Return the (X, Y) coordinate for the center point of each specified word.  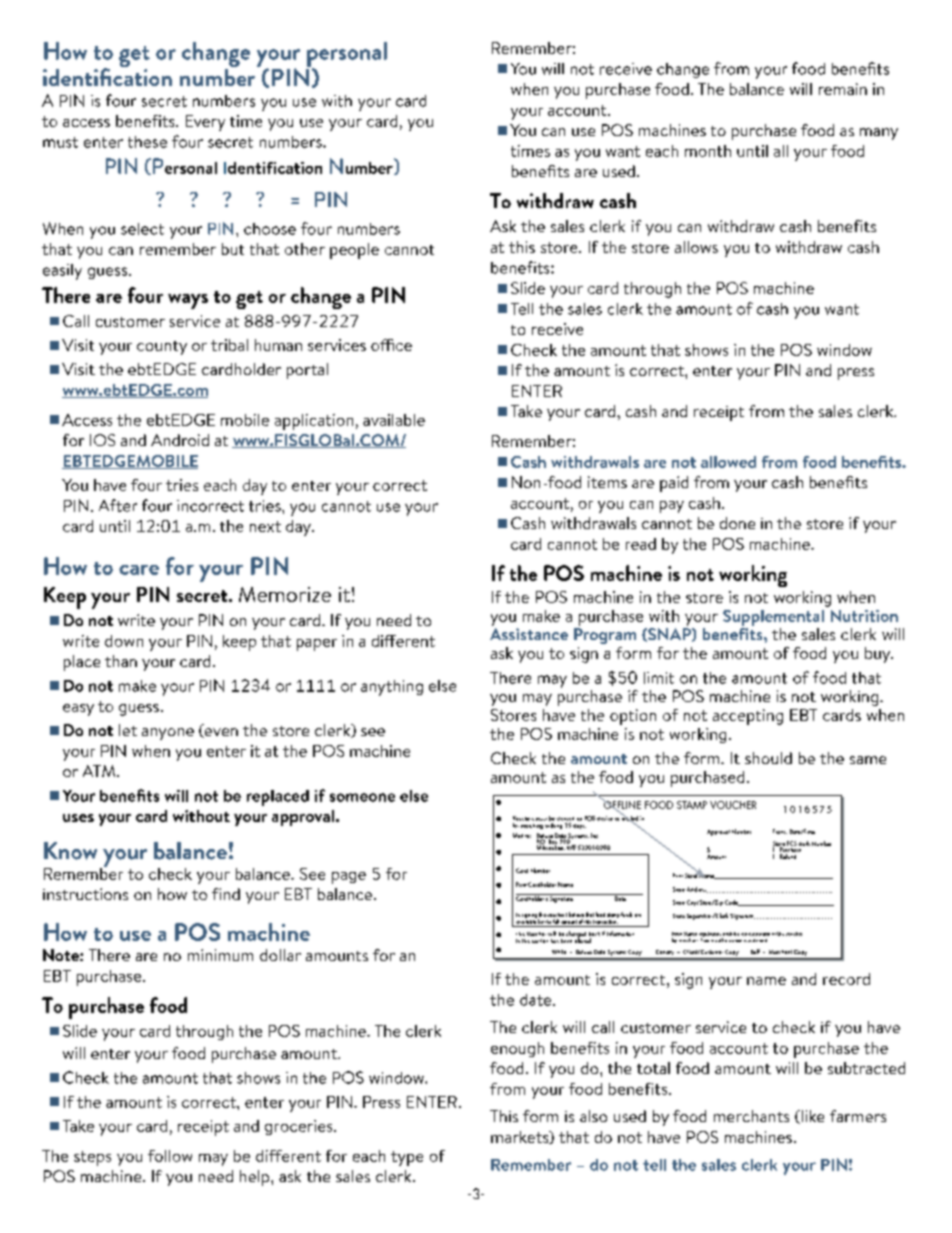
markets (521, 1137)
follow (170, 1156)
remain (843, 89)
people (354, 251)
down (124, 641)
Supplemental (773, 618)
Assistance (529, 634)
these (147, 142)
